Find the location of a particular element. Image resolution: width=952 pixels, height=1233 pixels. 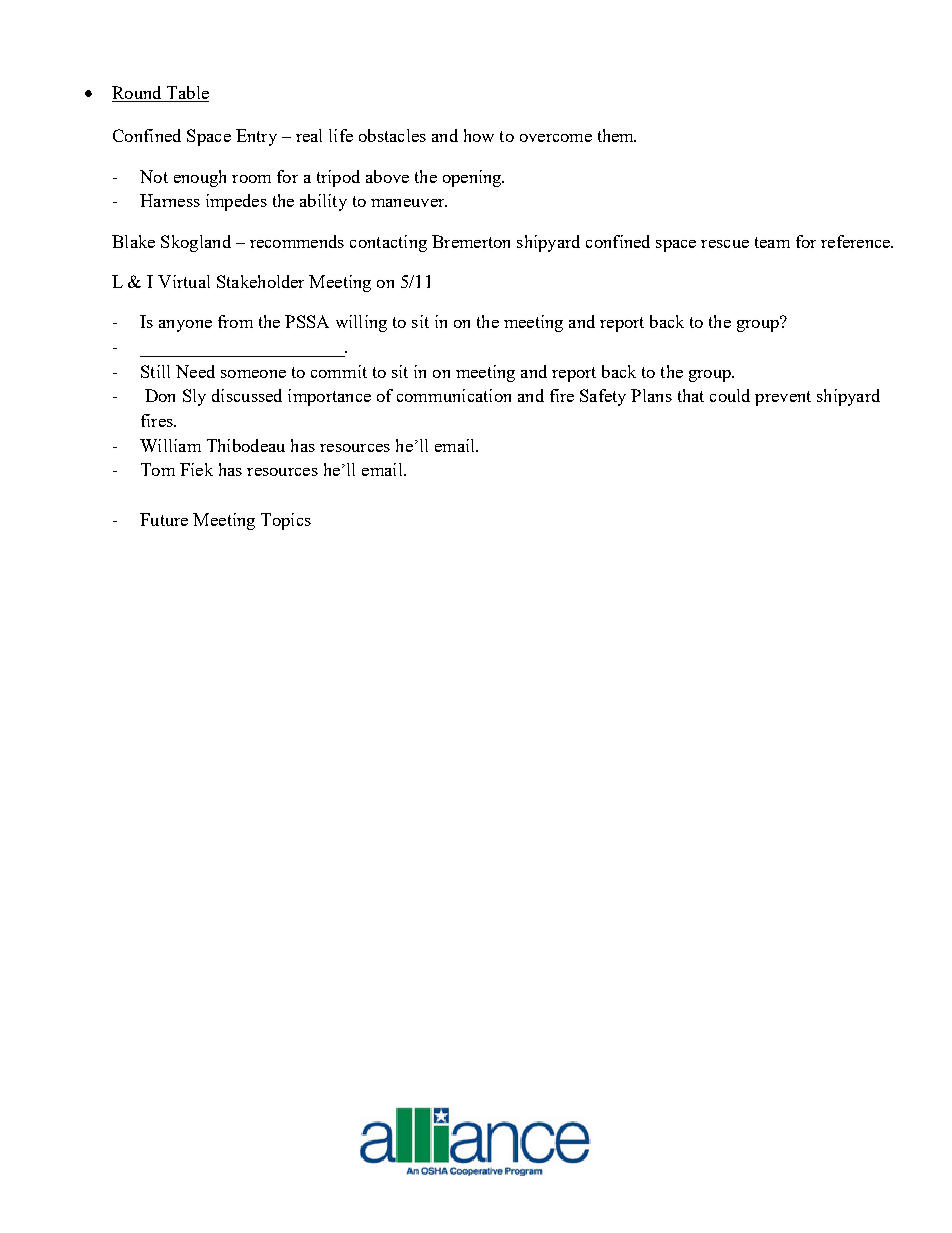

Bremerton is located at coordinates (471, 241).
